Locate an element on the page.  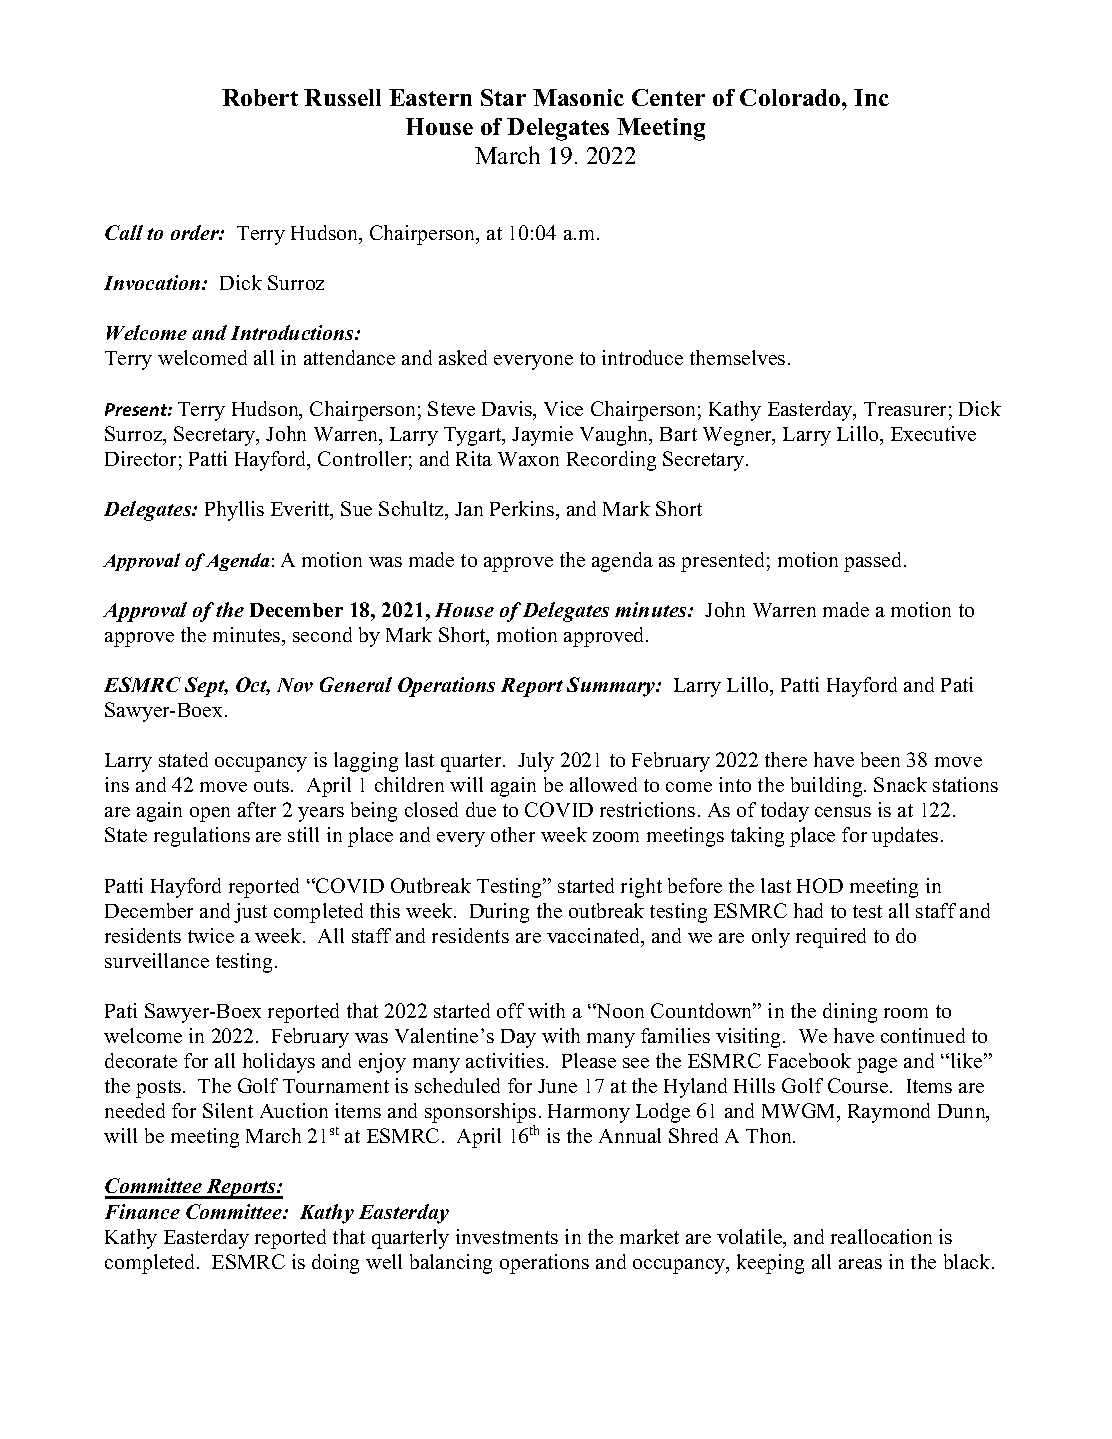
Robert is located at coordinates (260, 97).
